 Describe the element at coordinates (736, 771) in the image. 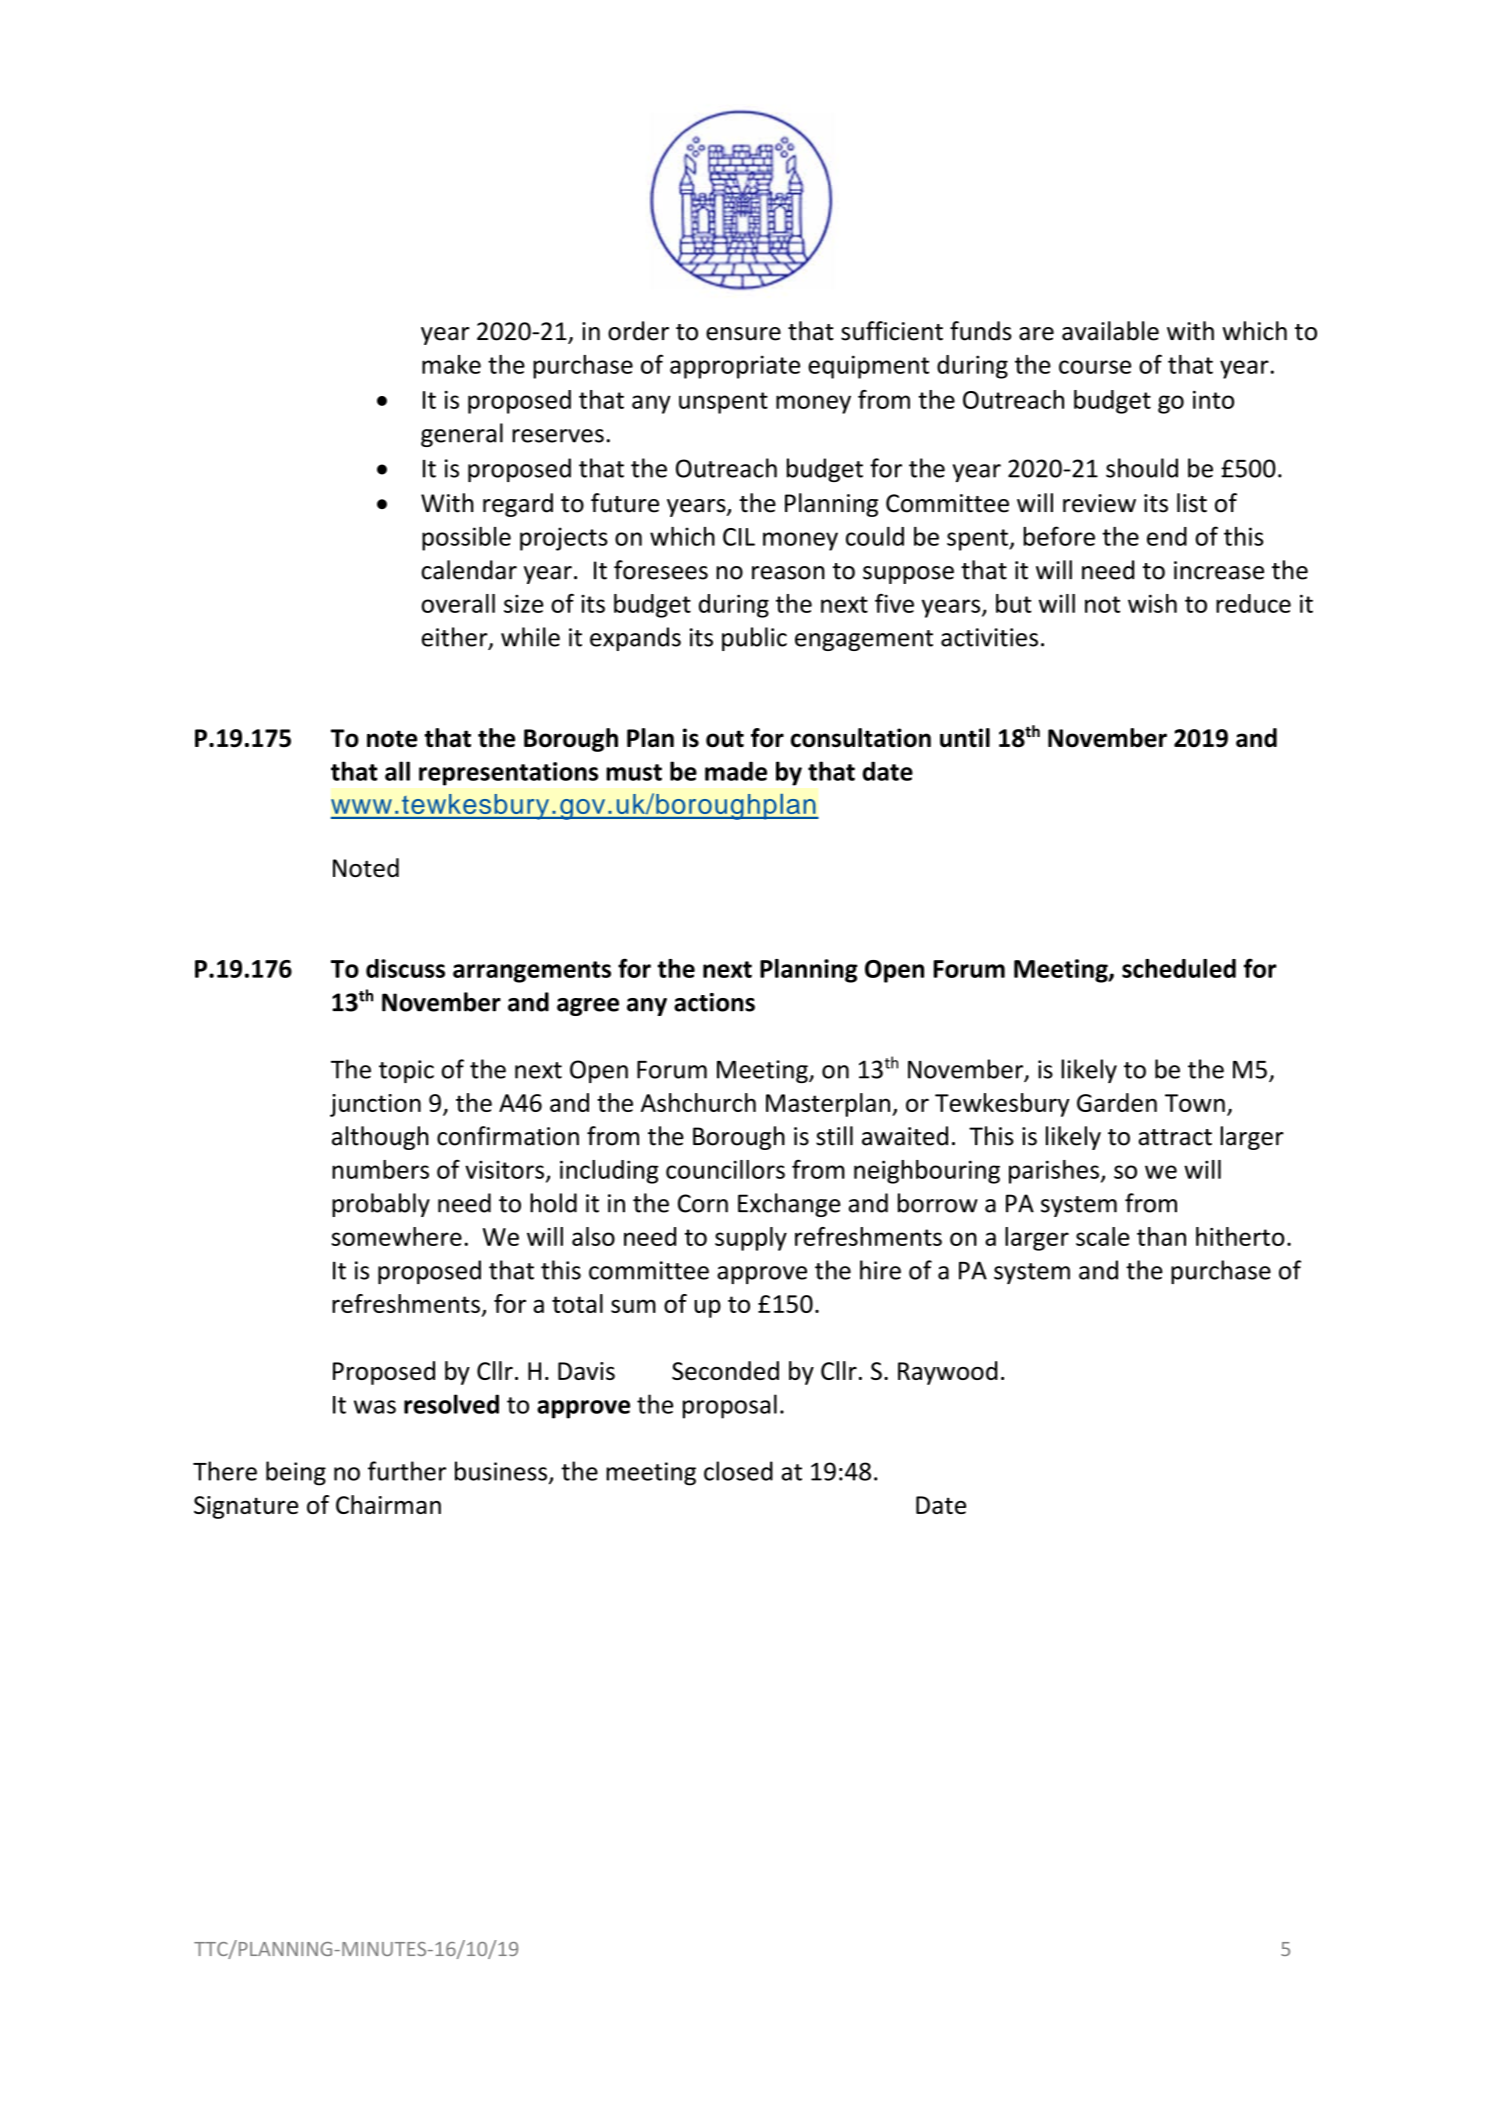

I see `made` at that location.
